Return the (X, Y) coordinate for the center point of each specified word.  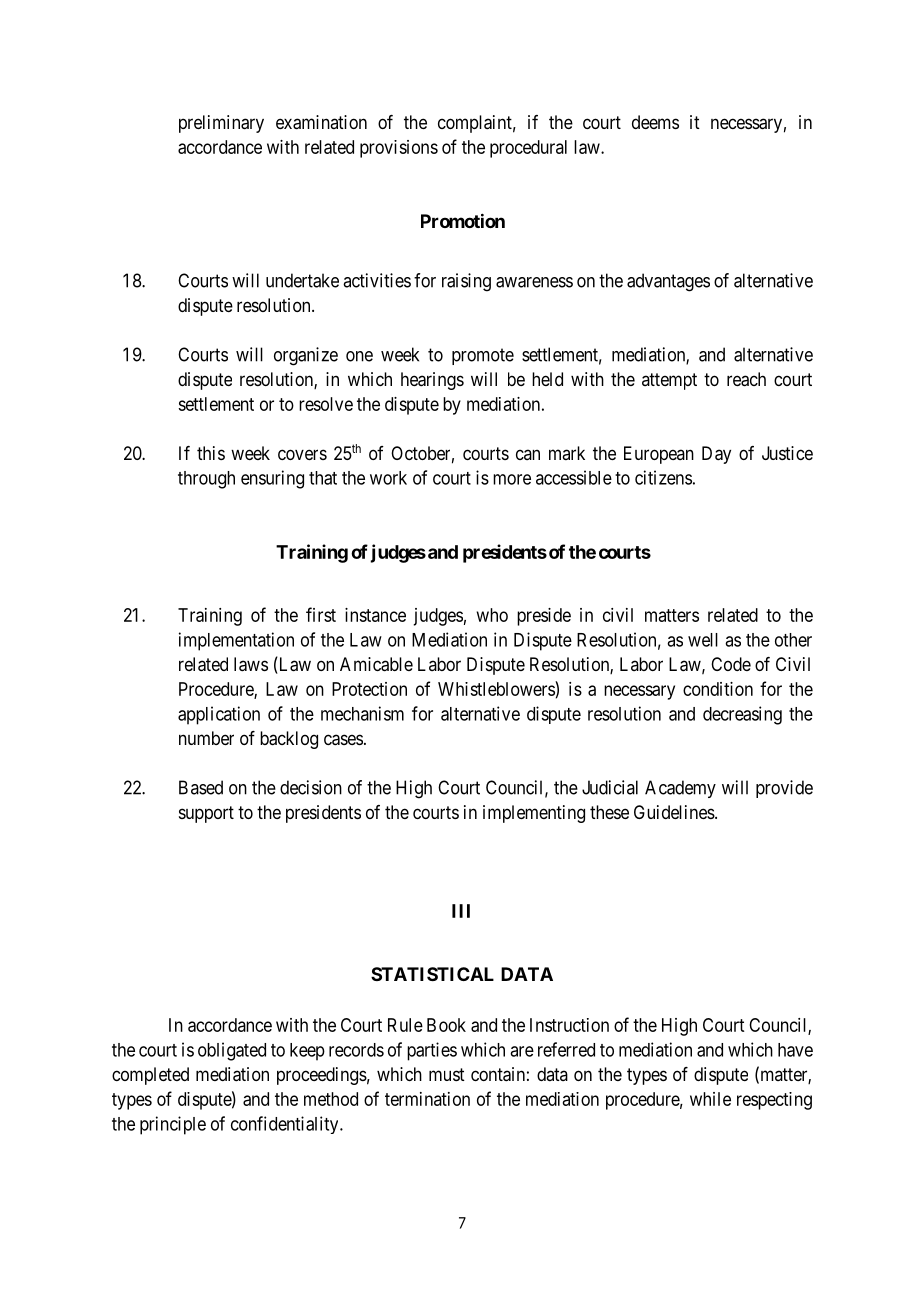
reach (746, 379)
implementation (236, 641)
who (492, 615)
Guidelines (674, 812)
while (710, 1099)
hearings (432, 381)
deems (655, 122)
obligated (232, 1051)
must (447, 1074)
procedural (528, 149)
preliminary (221, 124)
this (211, 453)
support (206, 814)
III (461, 911)
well (703, 640)
